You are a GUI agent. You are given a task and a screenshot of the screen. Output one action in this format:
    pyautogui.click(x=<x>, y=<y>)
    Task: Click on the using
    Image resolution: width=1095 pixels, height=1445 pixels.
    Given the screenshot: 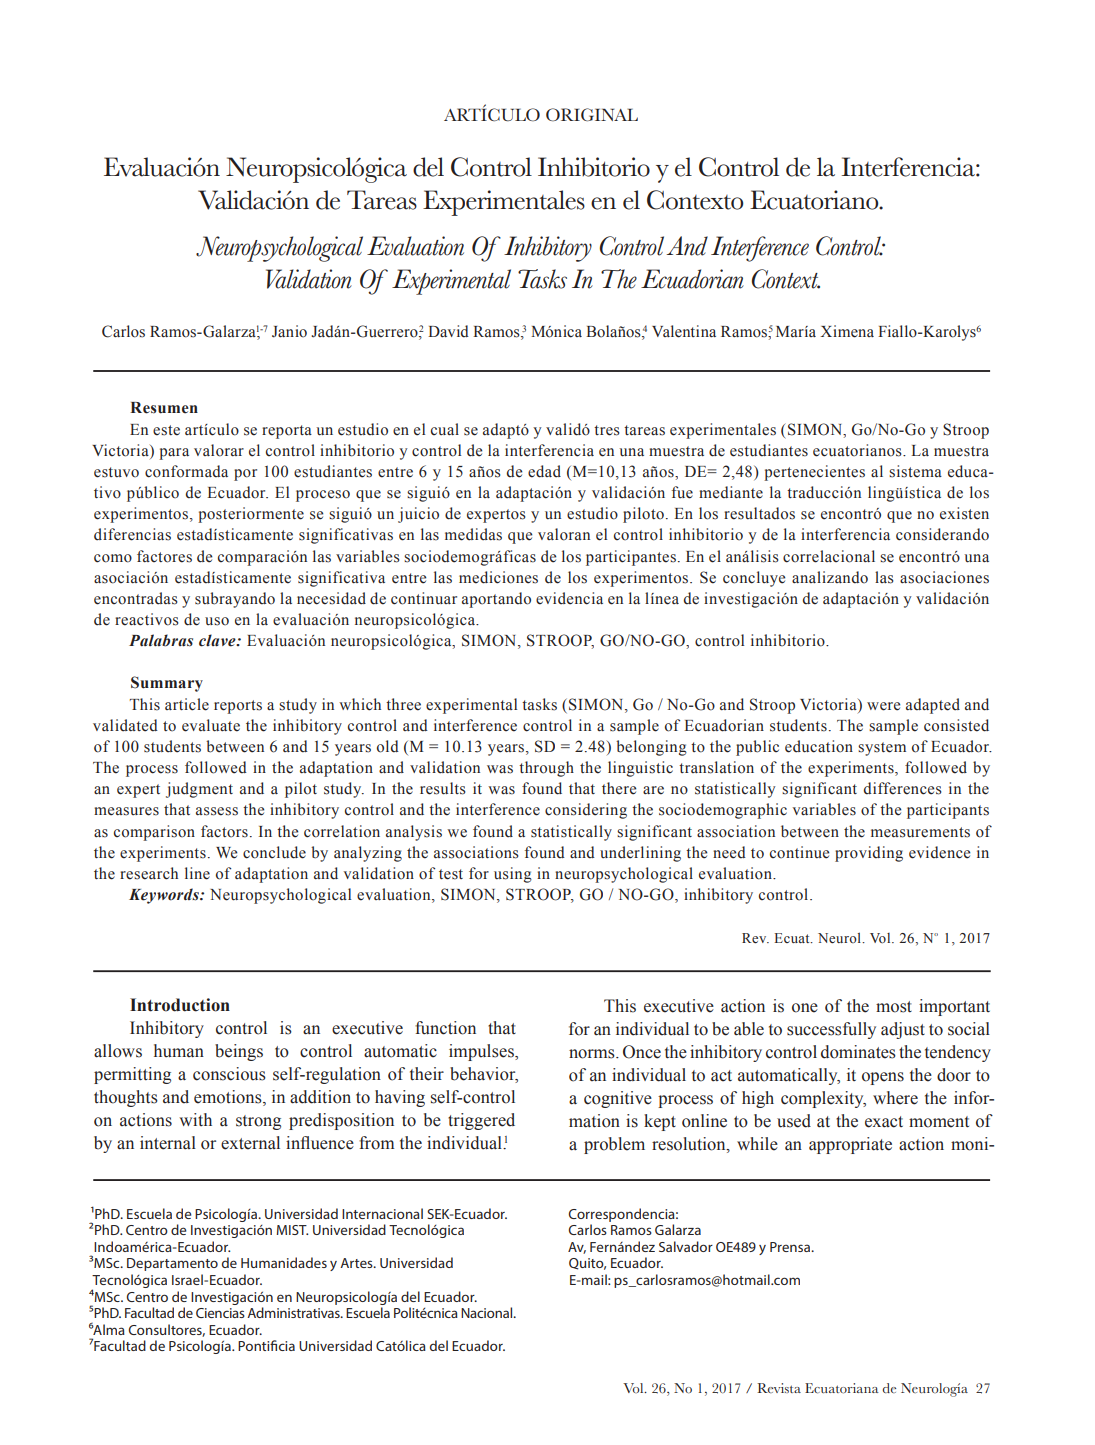 What is the action you would take?
    pyautogui.click(x=513, y=875)
